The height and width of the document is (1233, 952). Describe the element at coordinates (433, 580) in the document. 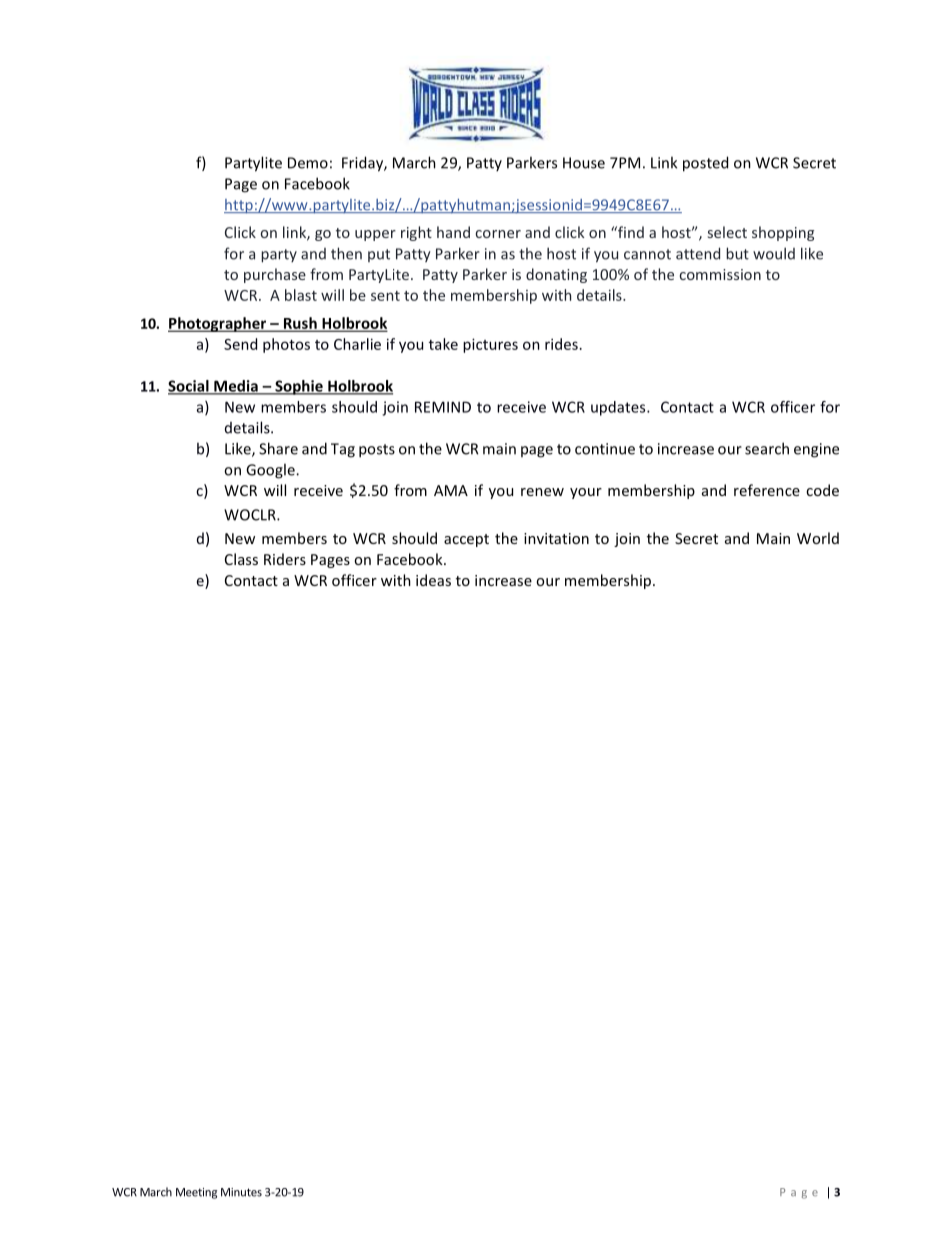

I see `ideas` at that location.
